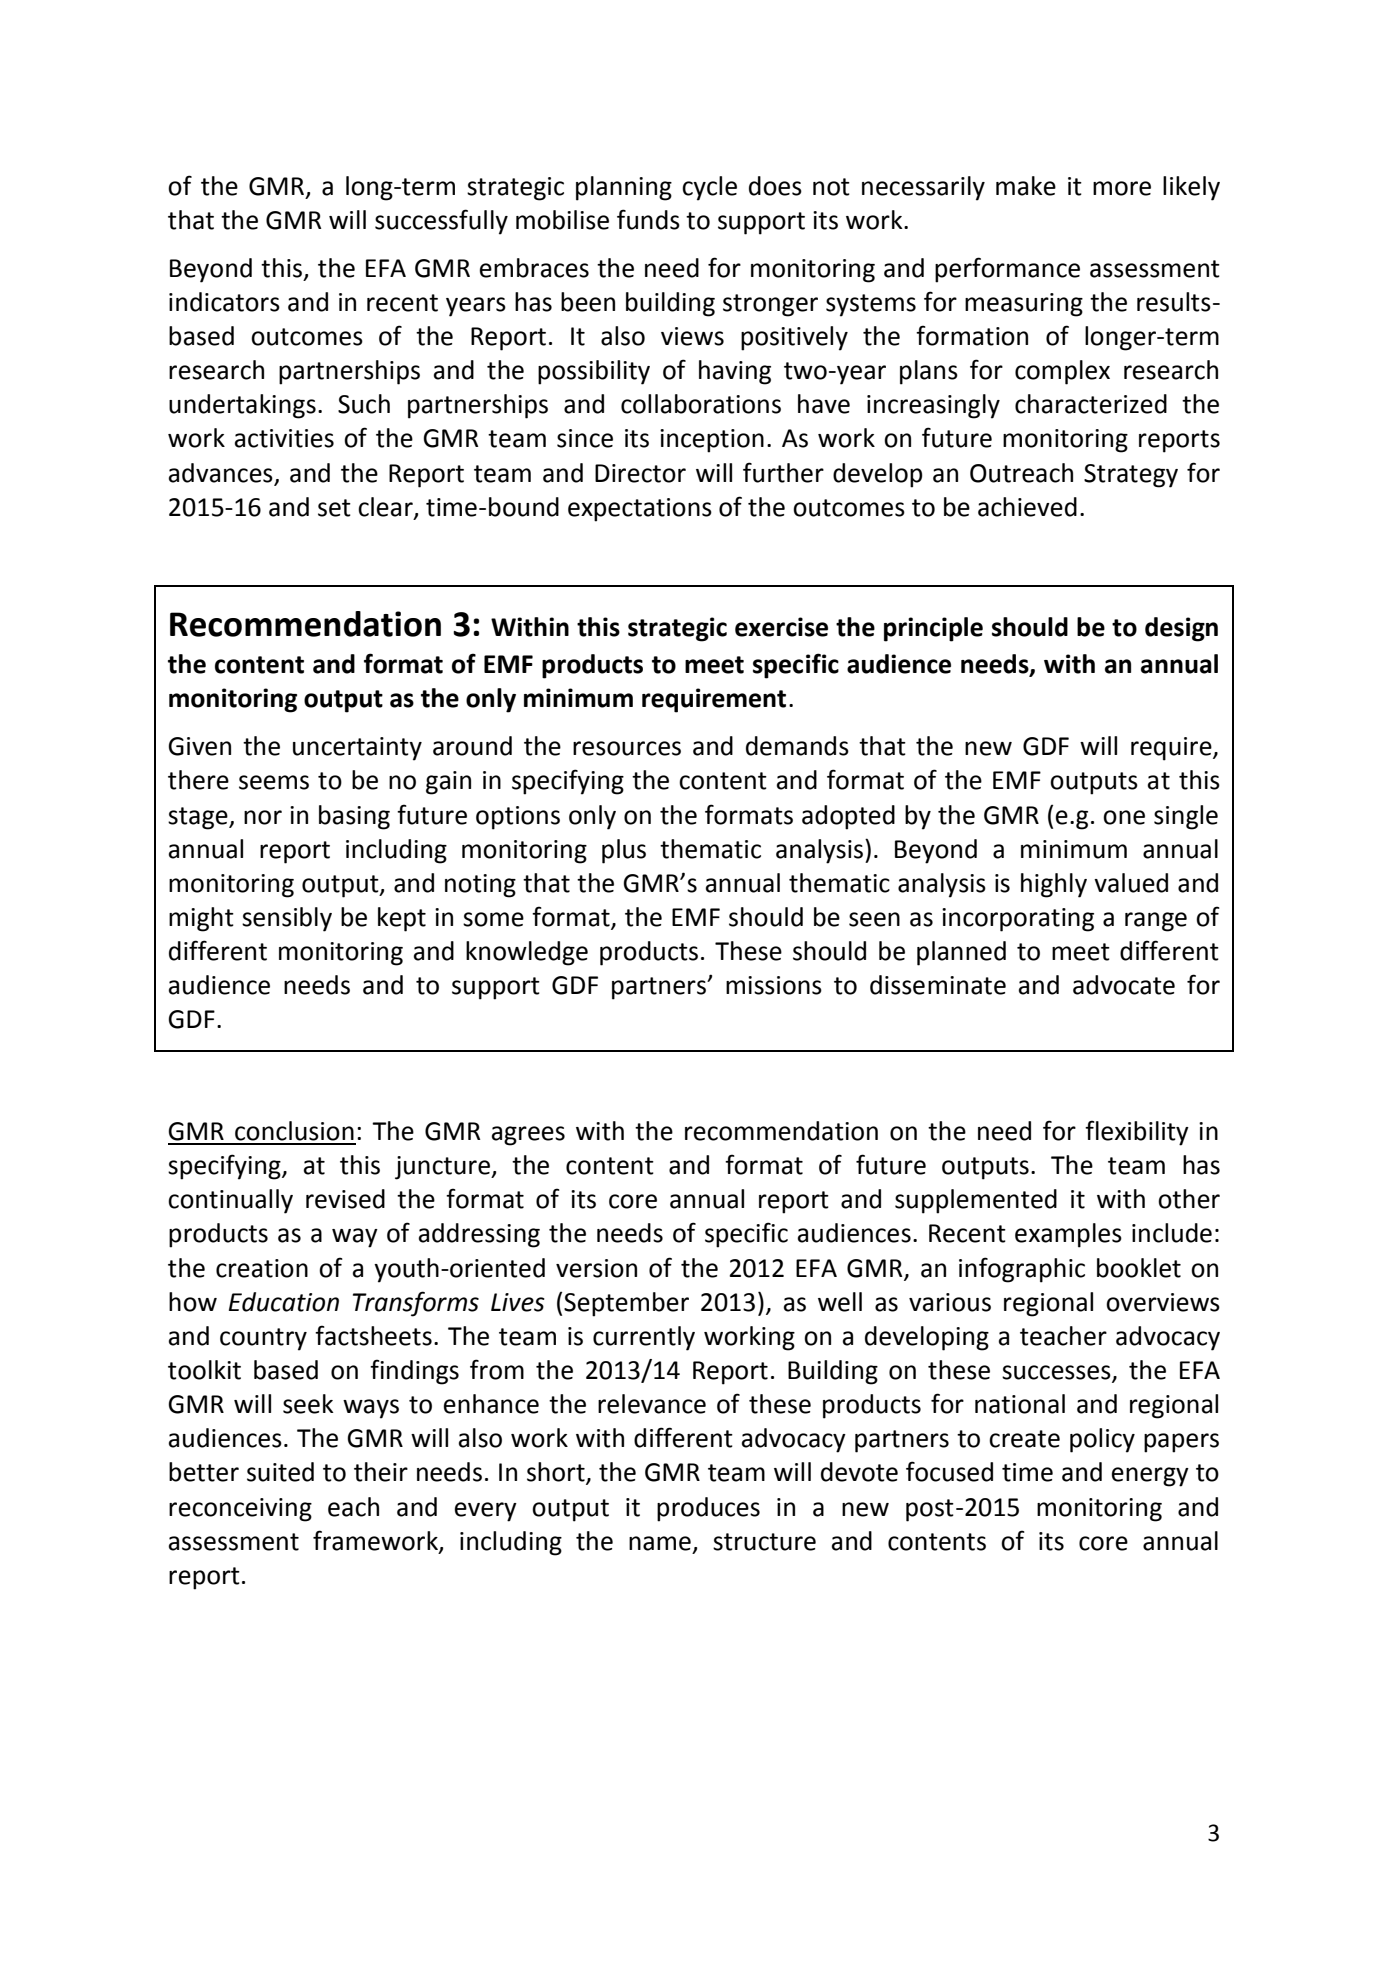 The width and height of the image is (1388, 1963). I want to click on design, so click(1181, 629).
